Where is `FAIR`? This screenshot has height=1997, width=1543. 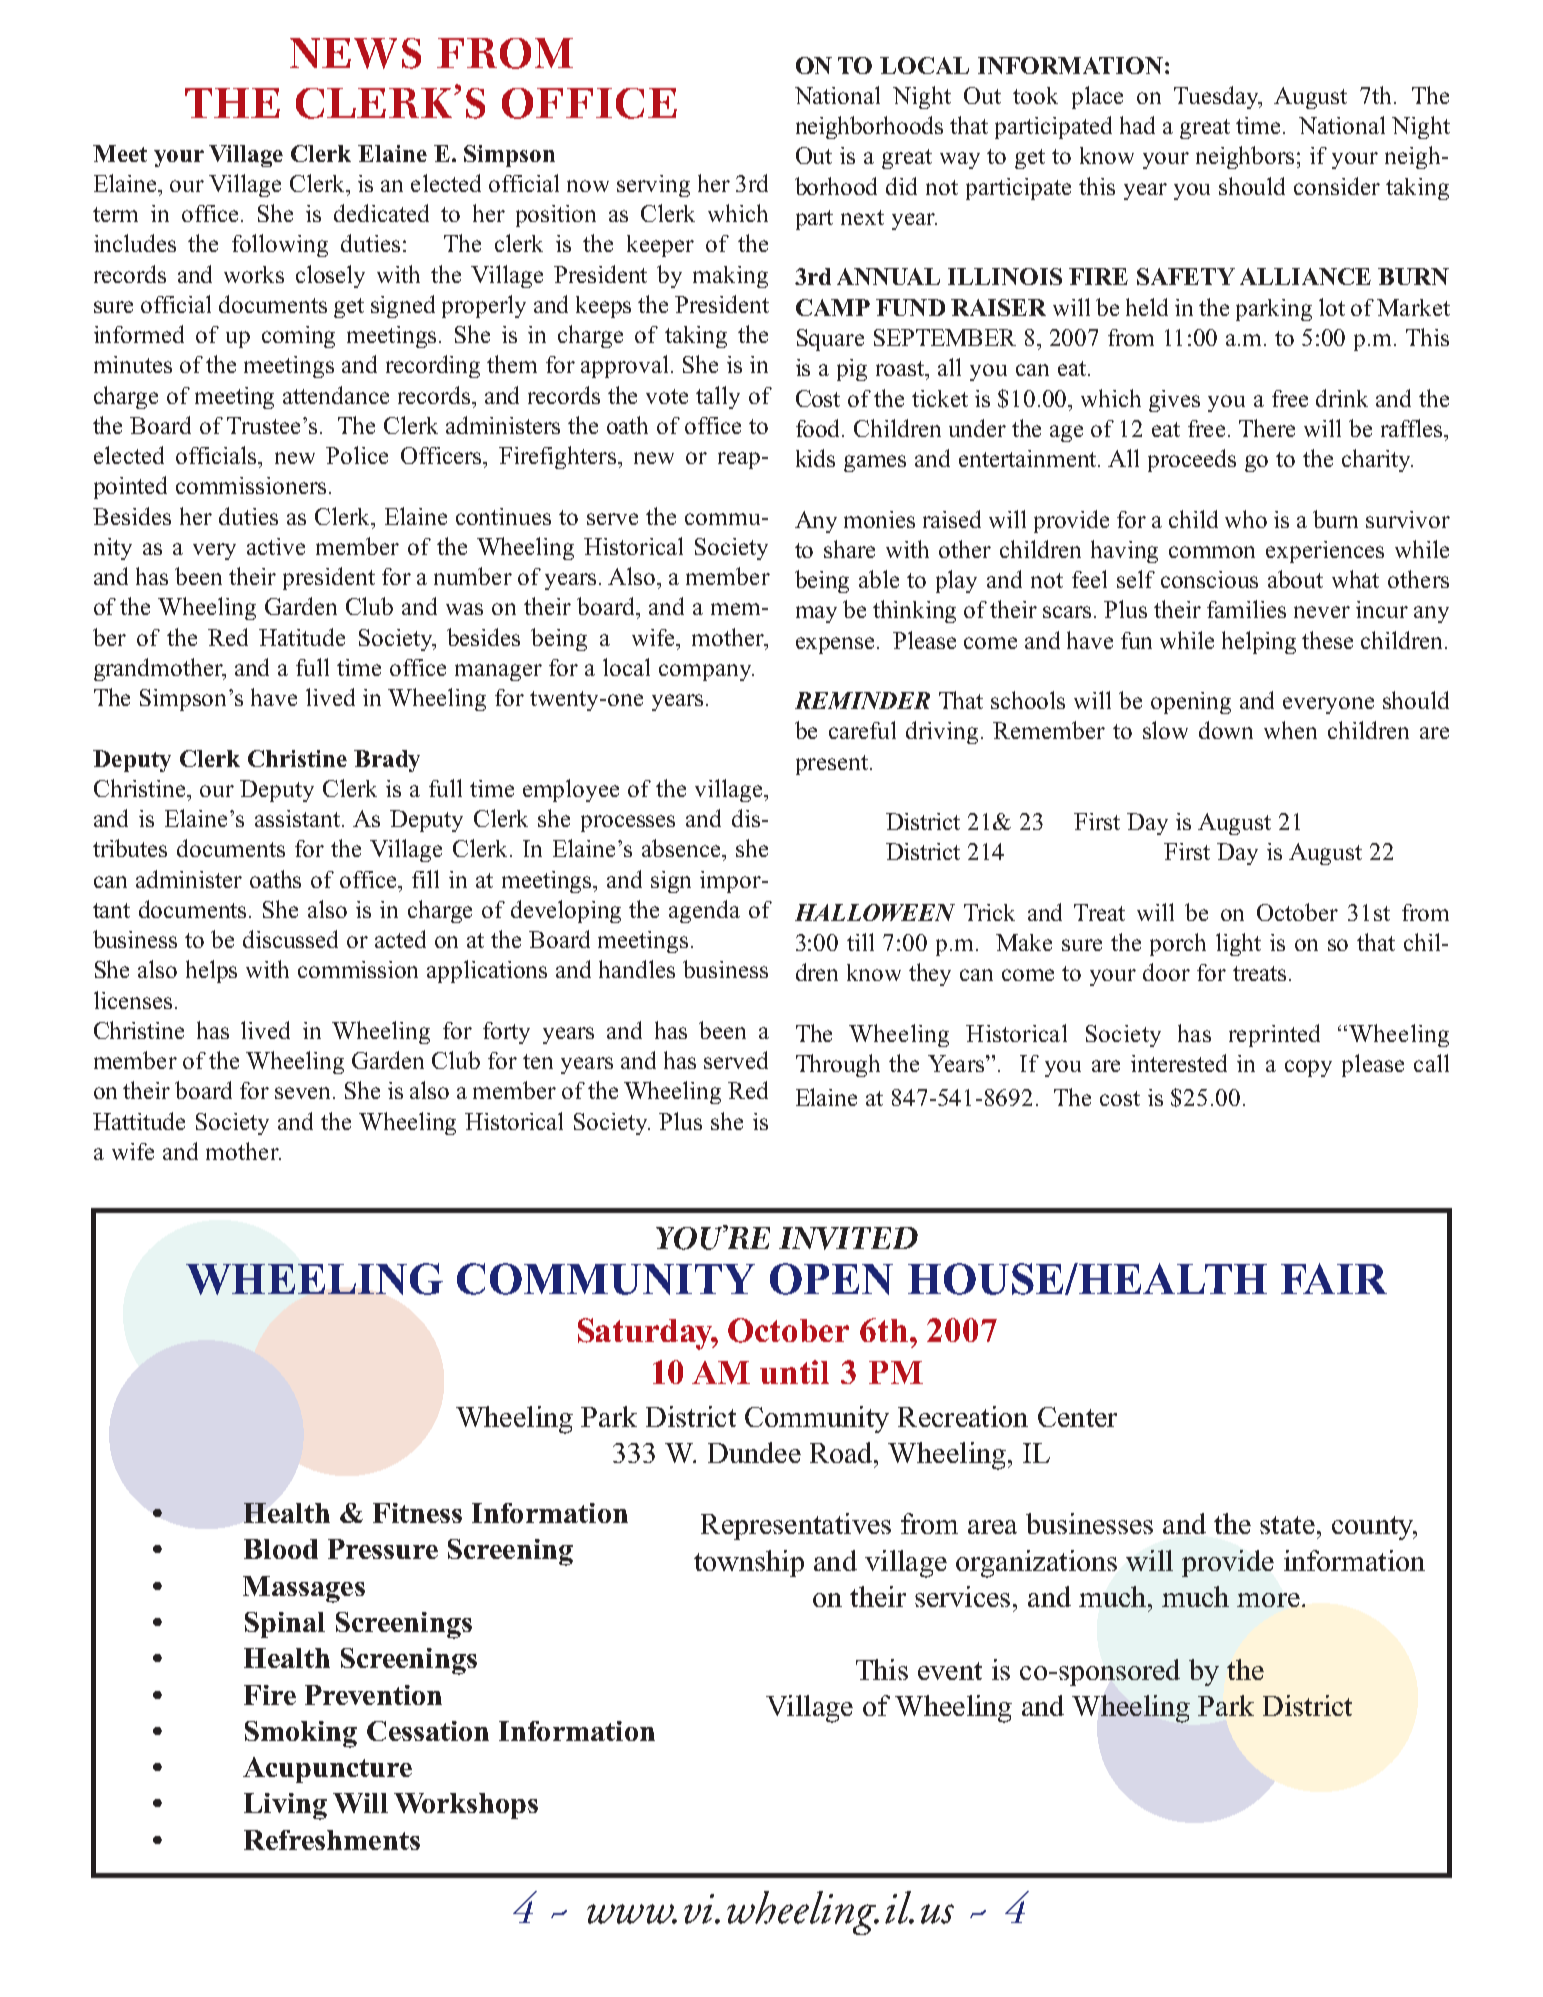 FAIR is located at coordinates (1334, 1278).
